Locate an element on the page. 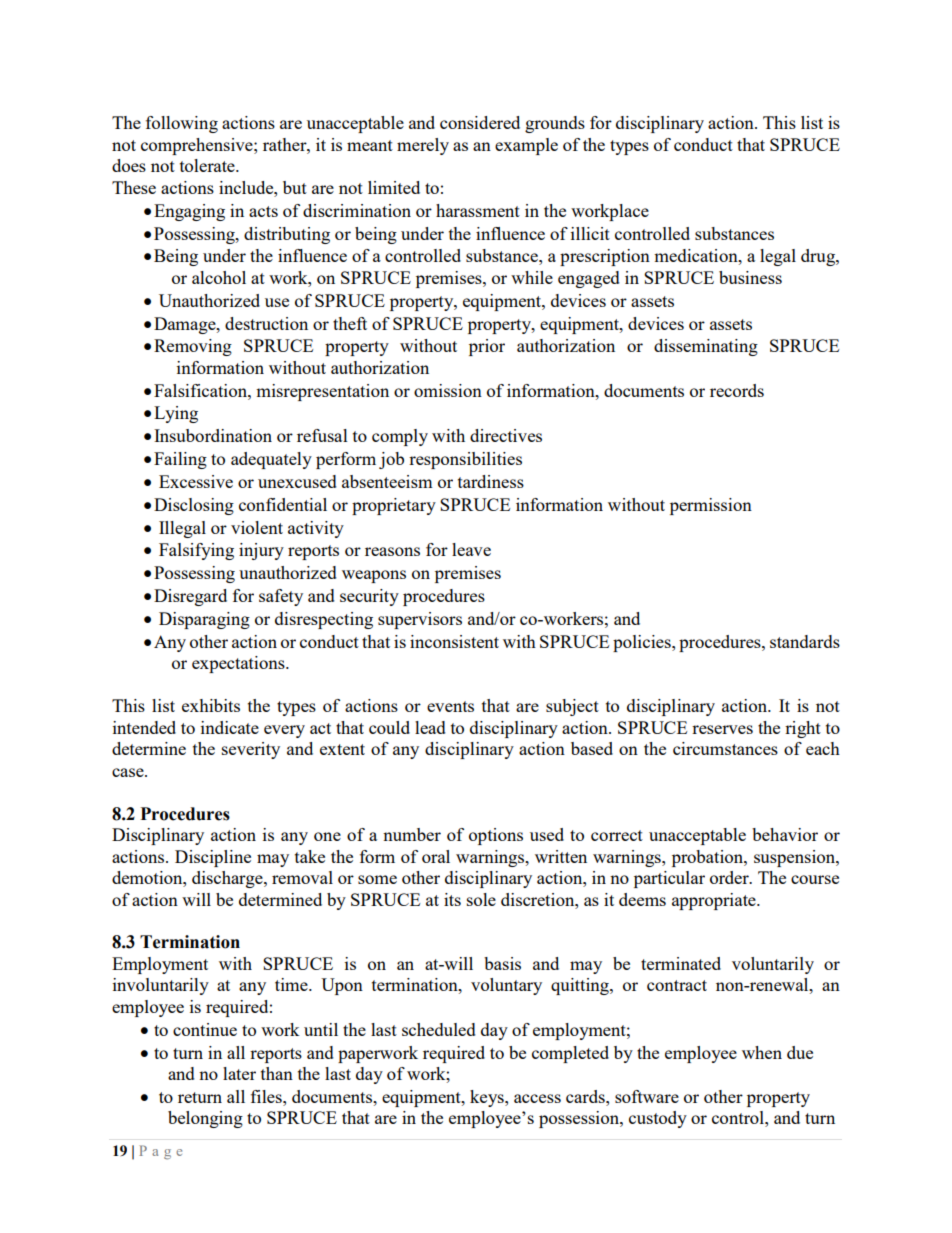 This image has width=952, height=1233. Disparaging is located at coordinates (204, 620).
